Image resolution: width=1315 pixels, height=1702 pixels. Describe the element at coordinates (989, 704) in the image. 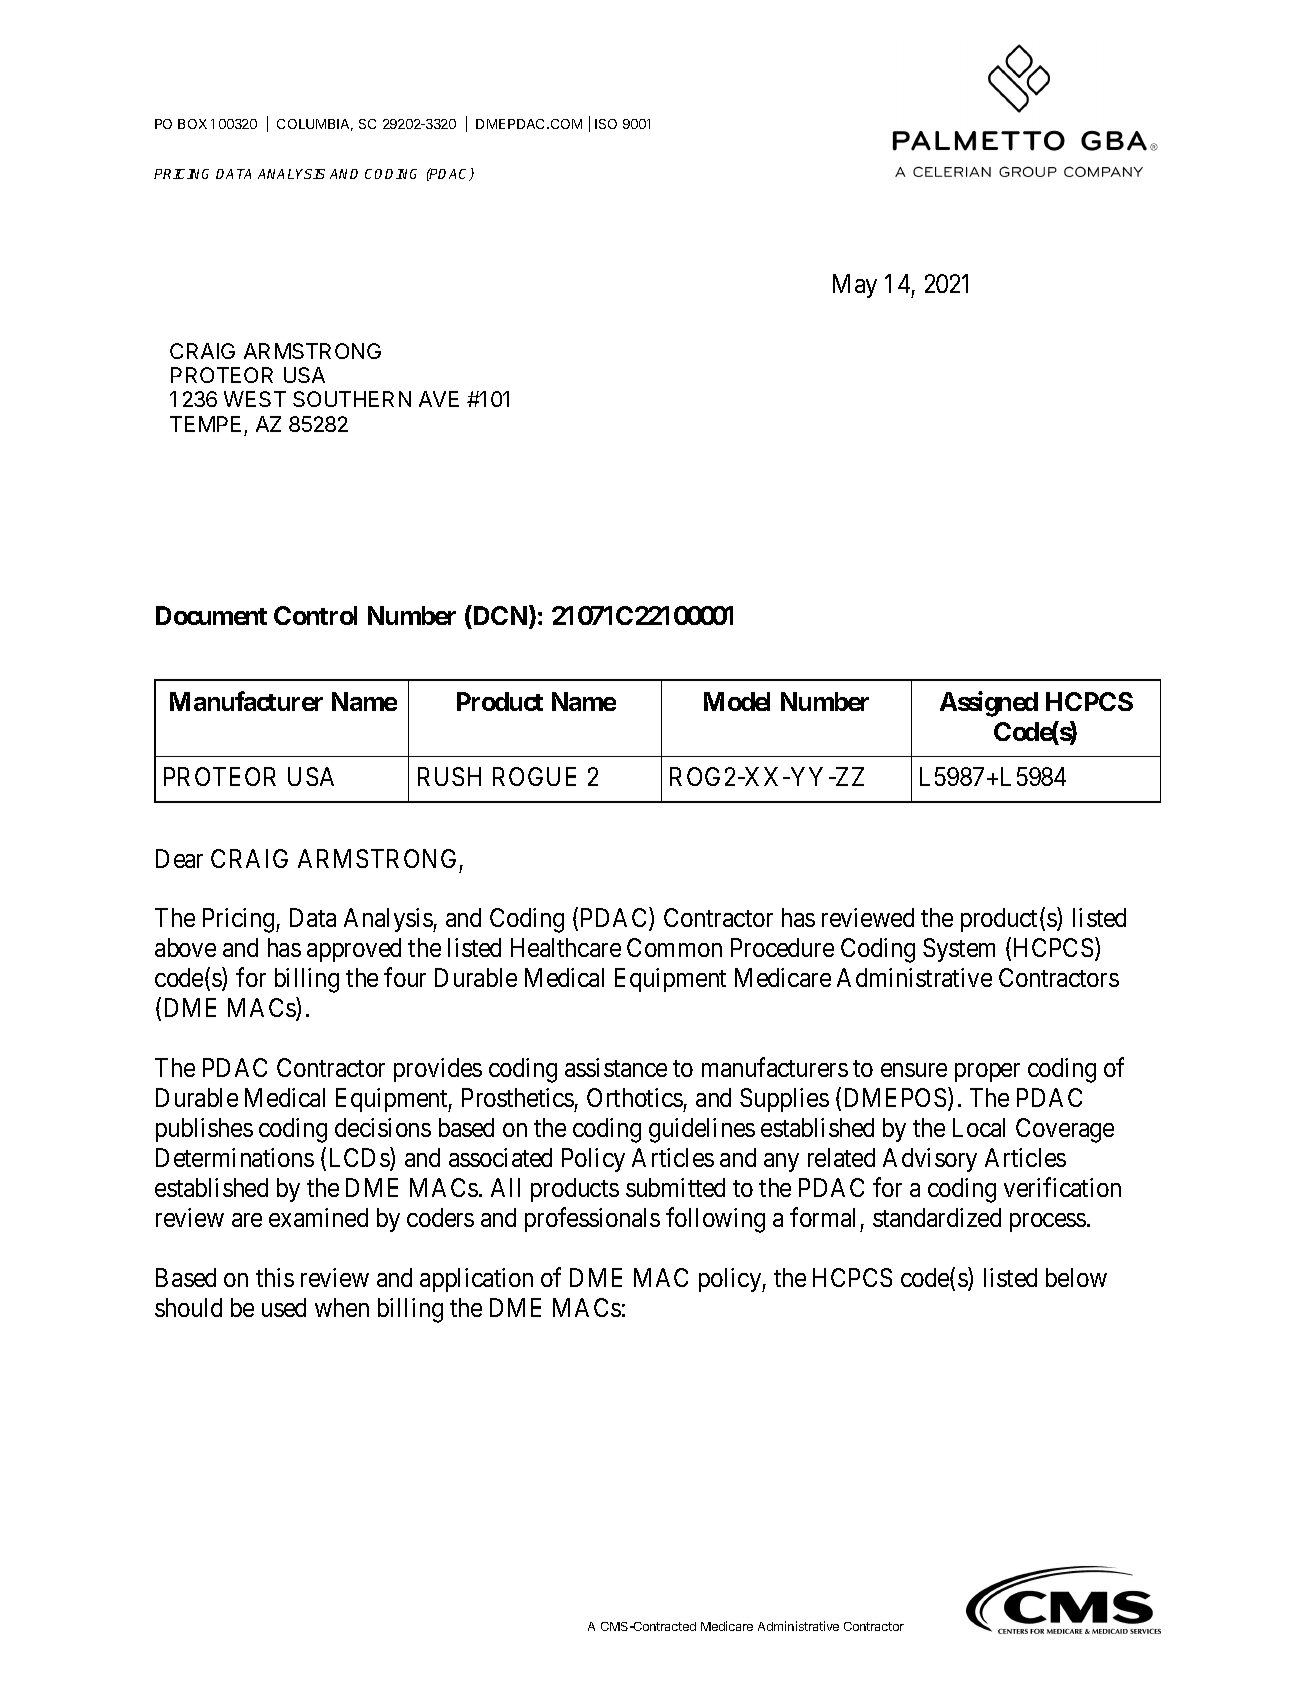

I see `Assigned` at that location.
